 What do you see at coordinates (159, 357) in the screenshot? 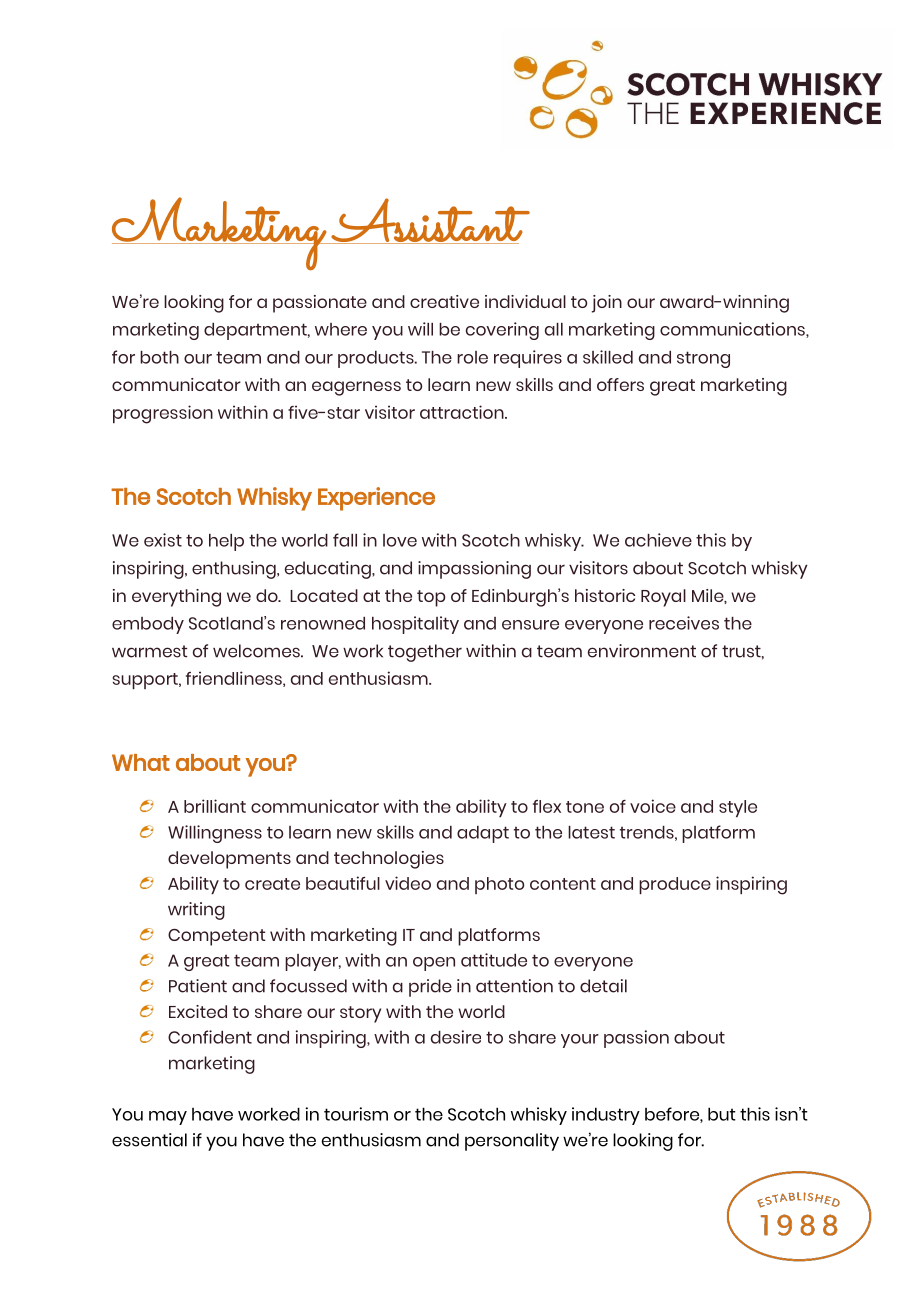
I see `both` at bounding box center [159, 357].
